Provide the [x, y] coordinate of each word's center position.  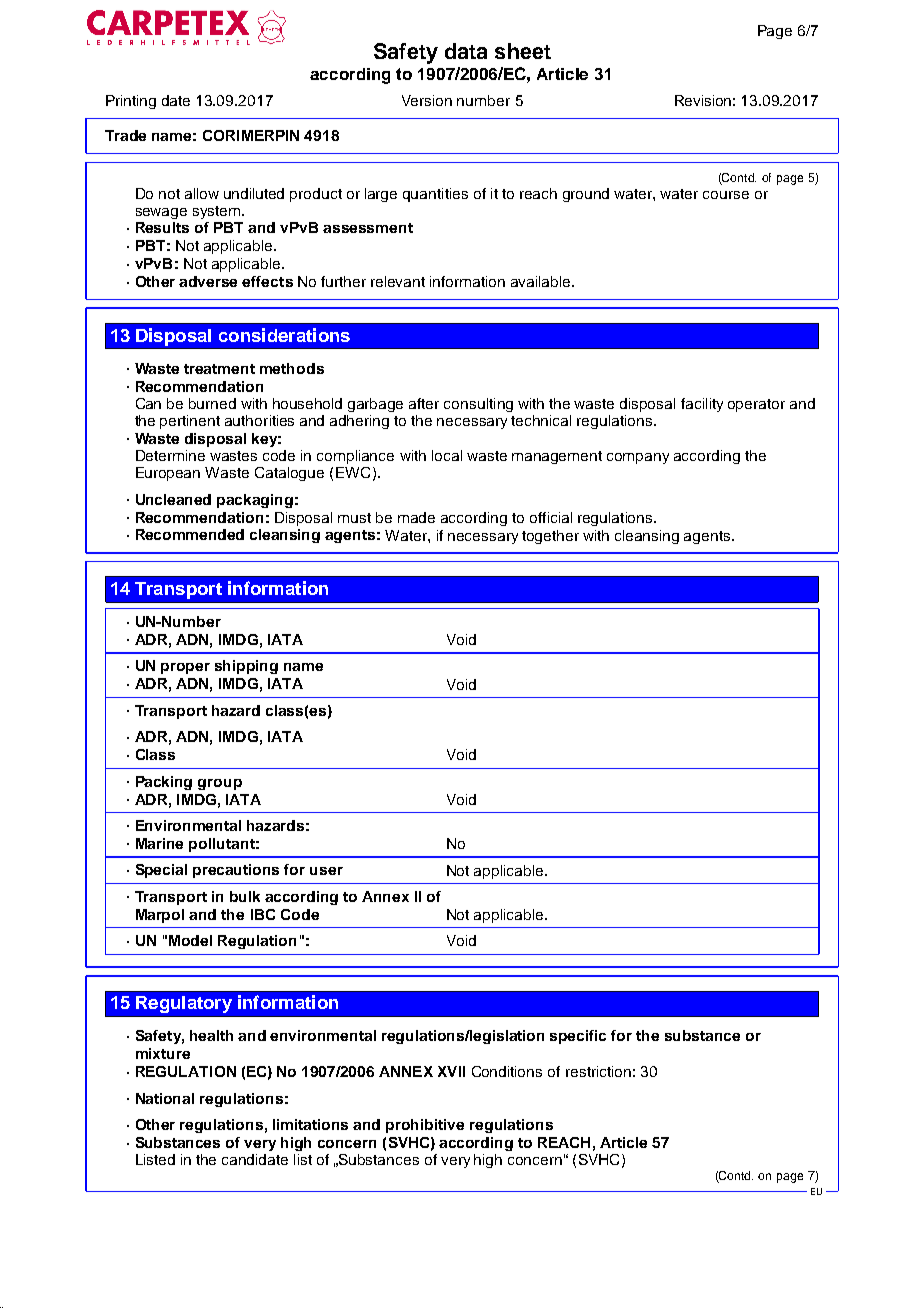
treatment [219, 369]
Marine [159, 843]
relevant [398, 281]
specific [578, 1037]
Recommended [190, 534]
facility [702, 405]
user [326, 871]
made [416, 517]
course [726, 195]
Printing [131, 102]
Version [427, 100]
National [165, 1098]
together [550, 537]
